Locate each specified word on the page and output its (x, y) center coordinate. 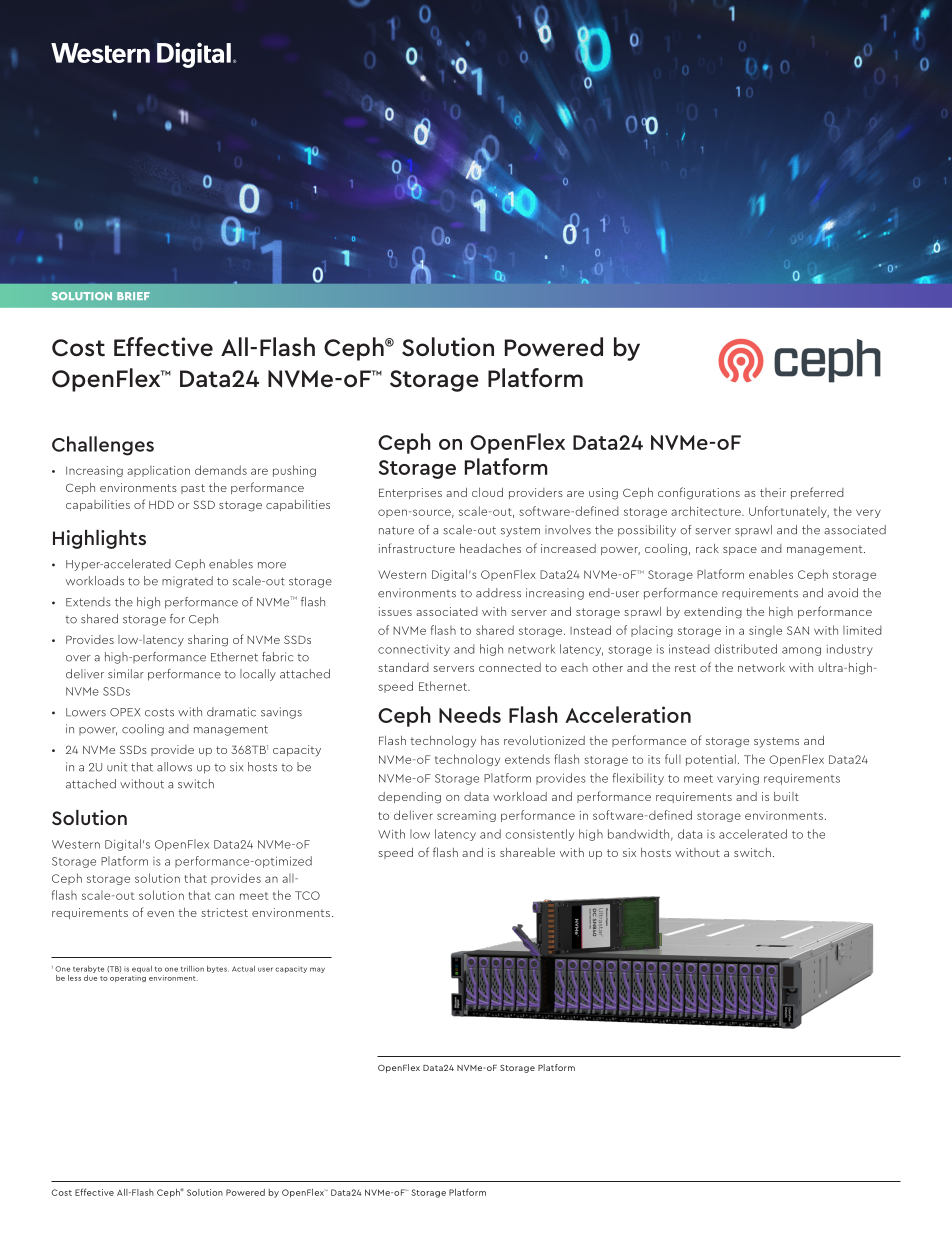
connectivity (414, 650)
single (765, 631)
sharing (208, 641)
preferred (817, 493)
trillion (192, 969)
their (773, 492)
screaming (466, 816)
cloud (487, 492)
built (786, 796)
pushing (294, 471)
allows (174, 767)
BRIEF (133, 296)
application (158, 471)
